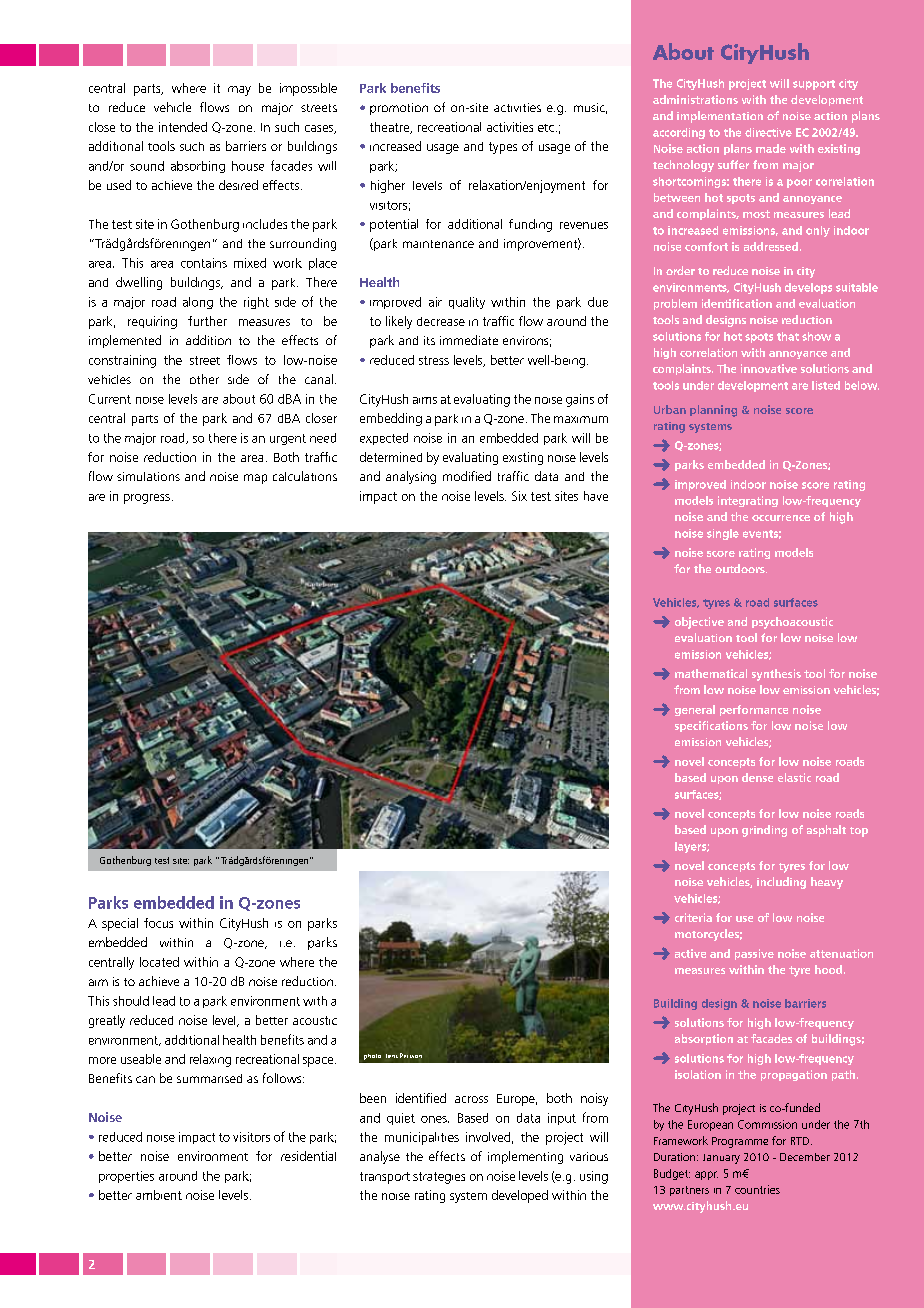 This image has width=924, height=1308. I want to click on directive, so click(768, 132).
